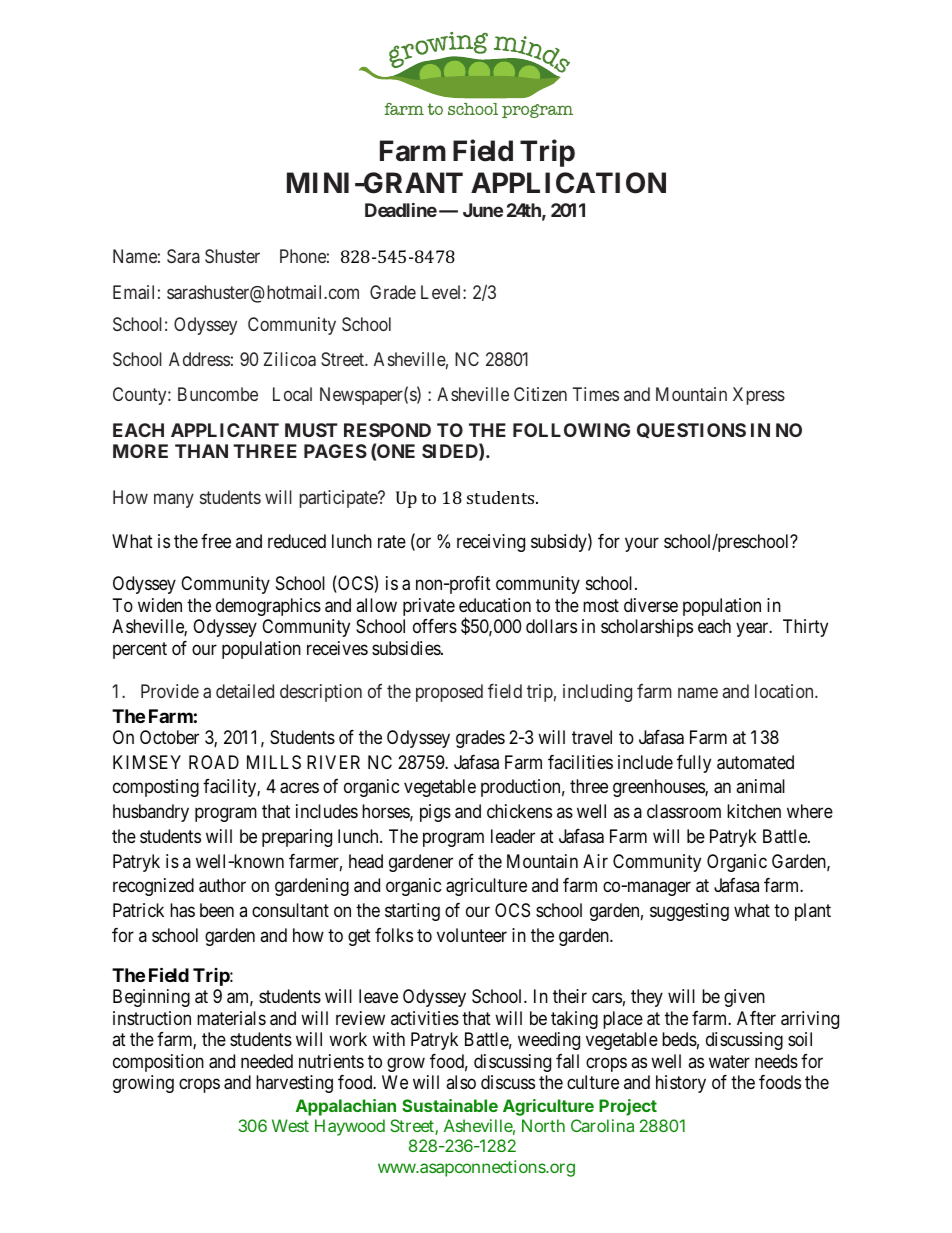  I want to click on offers, so click(435, 626).
